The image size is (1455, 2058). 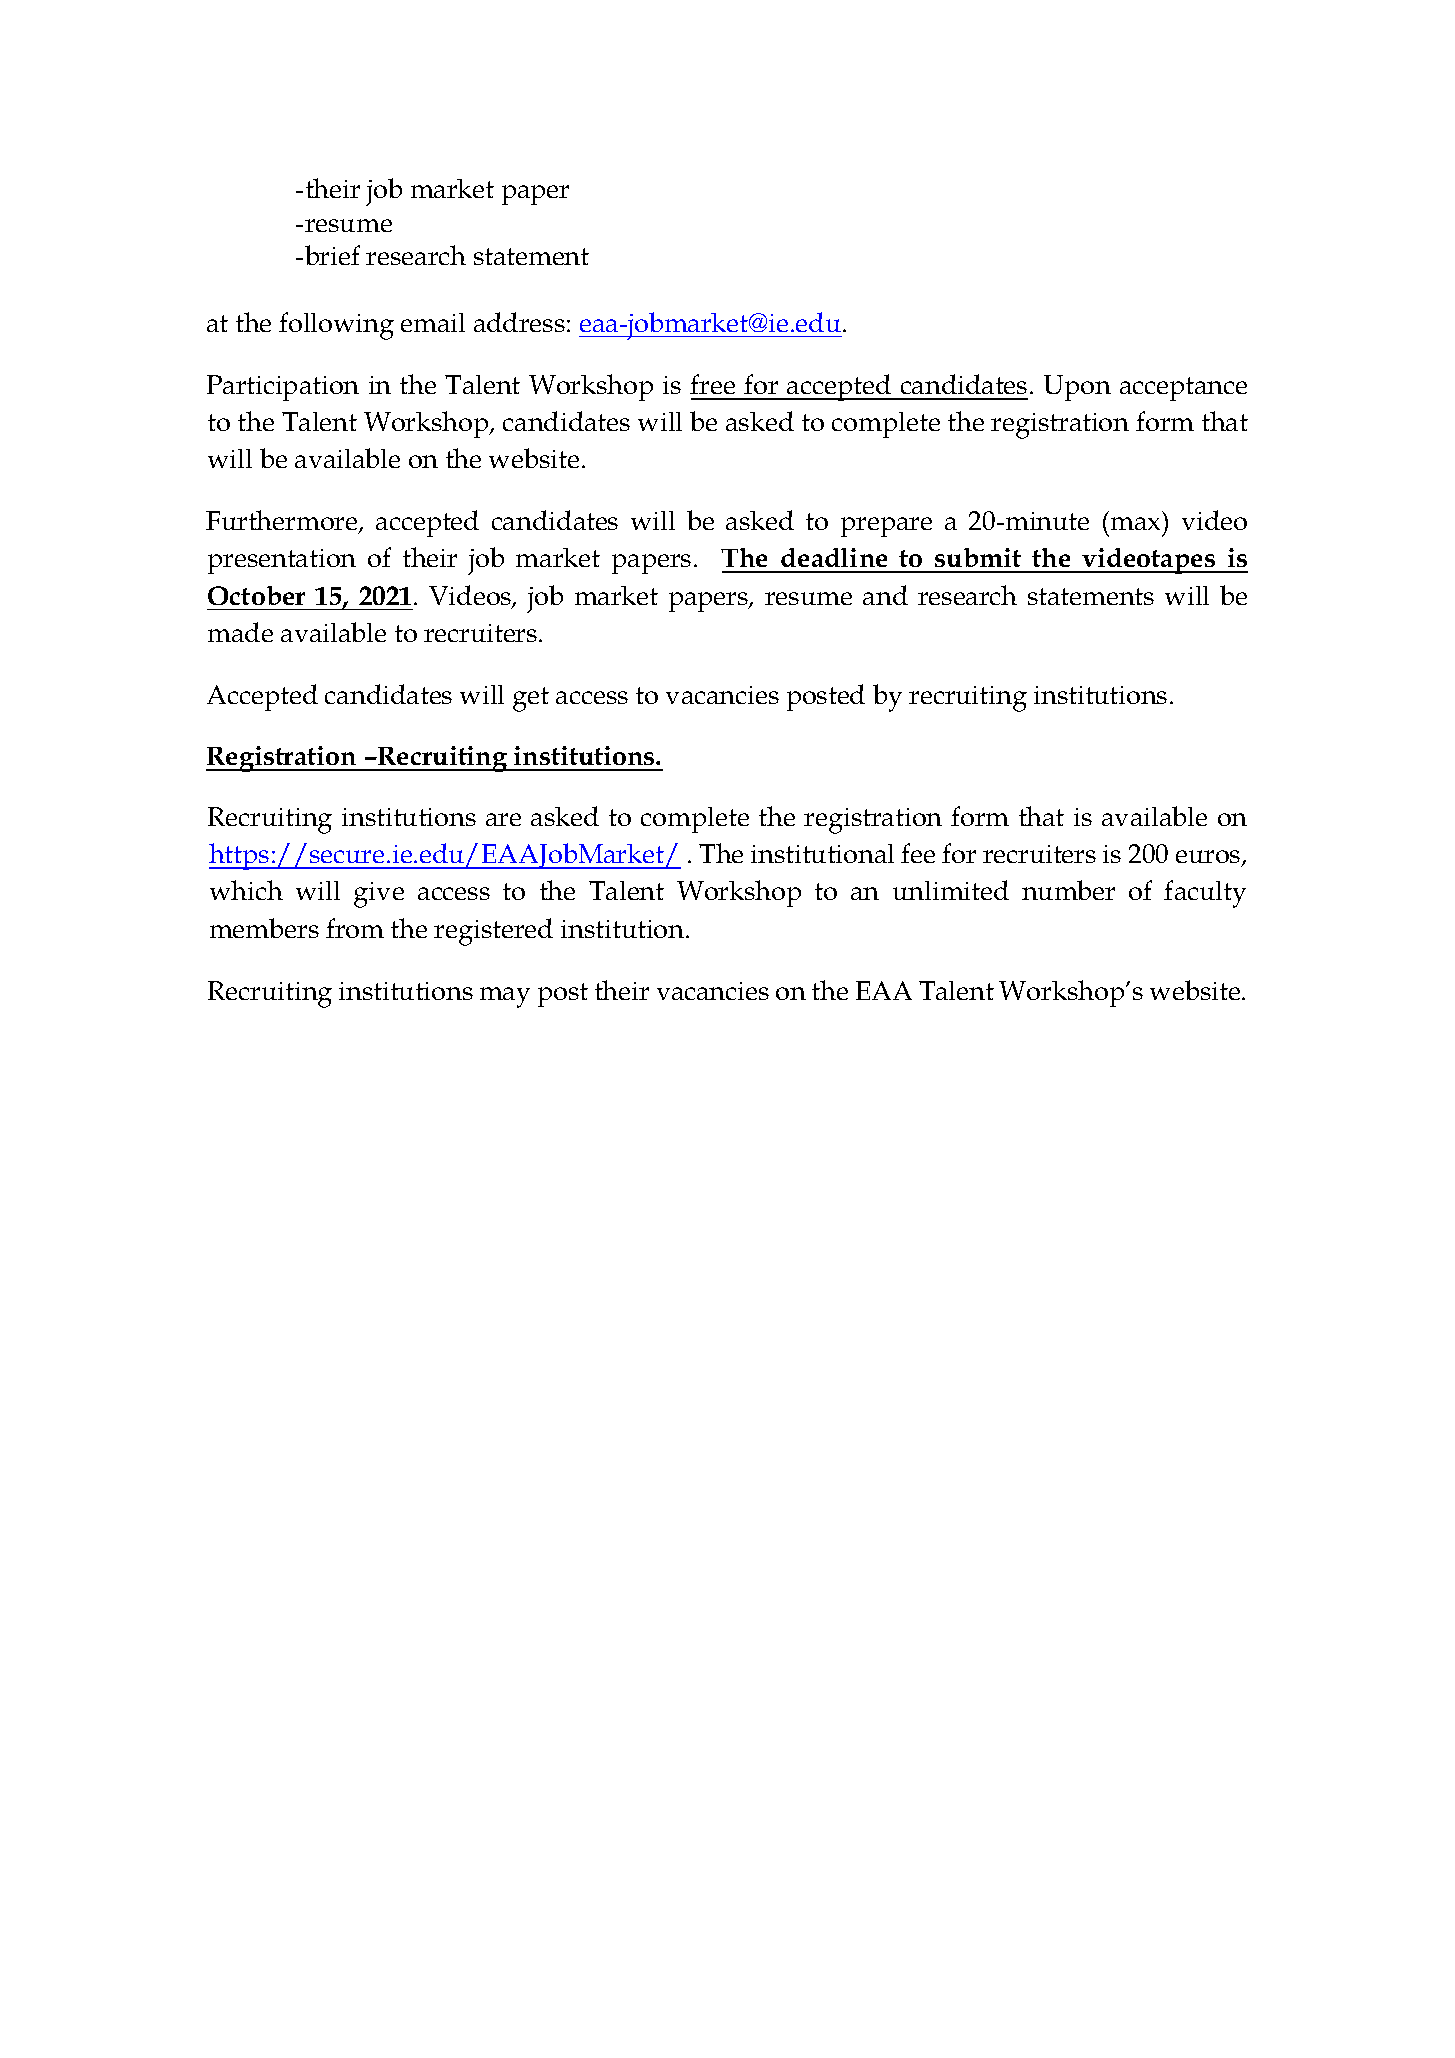 I want to click on euros, so click(x=1209, y=858).
